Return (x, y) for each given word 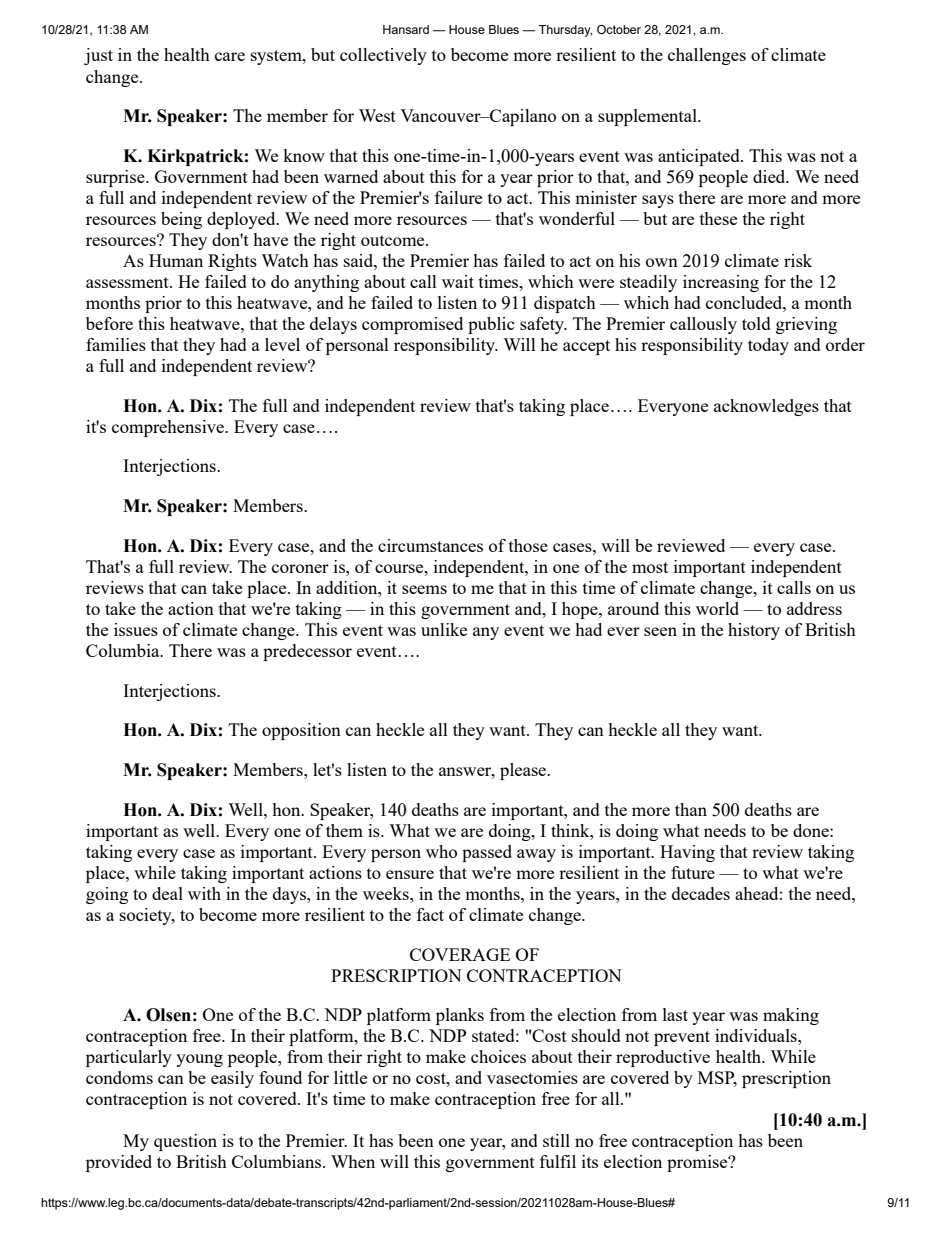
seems (424, 589)
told (756, 323)
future (693, 872)
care (230, 56)
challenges (707, 56)
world (717, 608)
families (116, 344)
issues (136, 629)
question (185, 1142)
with (204, 893)
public (491, 325)
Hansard (406, 29)
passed (487, 853)
